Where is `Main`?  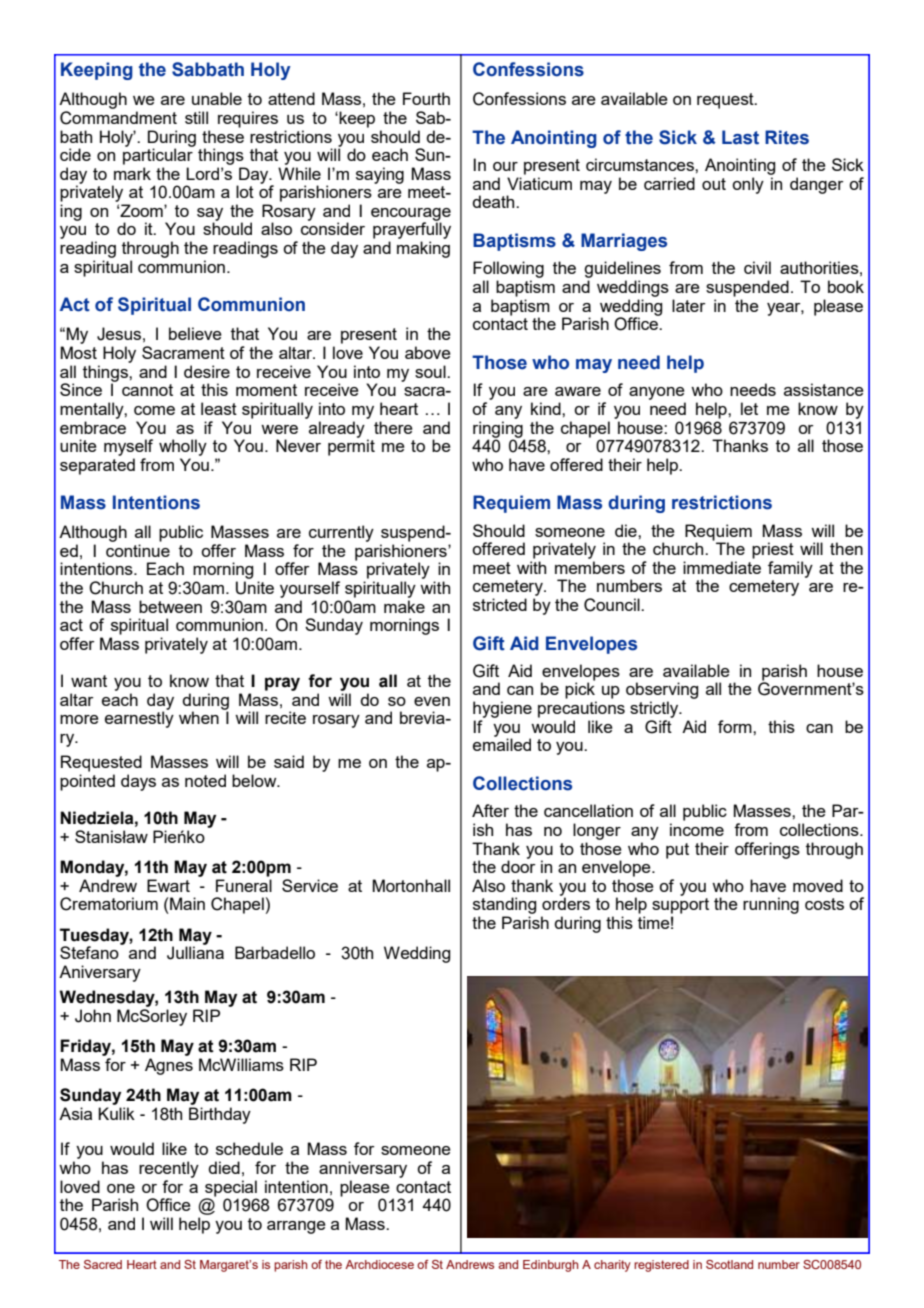 Main is located at coordinates (186, 903).
